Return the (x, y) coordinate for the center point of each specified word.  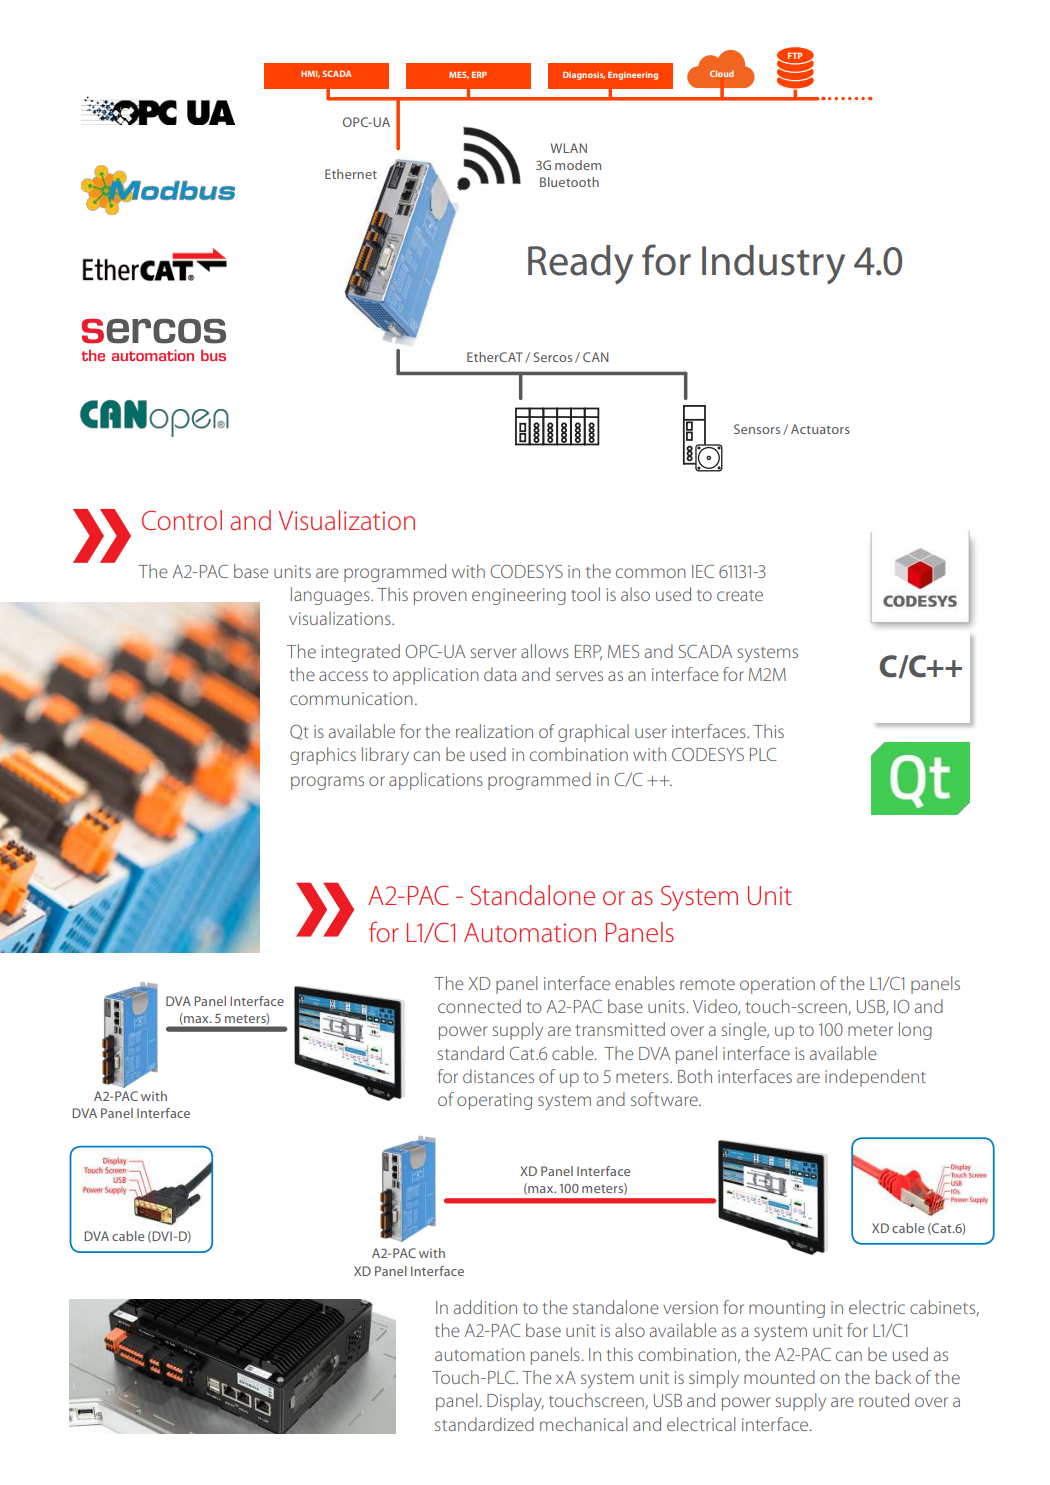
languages (331, 596)
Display (515, 1402)
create (740, 595)
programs (327, 783)
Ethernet (351, 174)
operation (777, 985)
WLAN (569, 148)
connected (479, 1006)
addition (485, 1307)
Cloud (722, 73)
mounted (779, 1377)
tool (585, 594)
